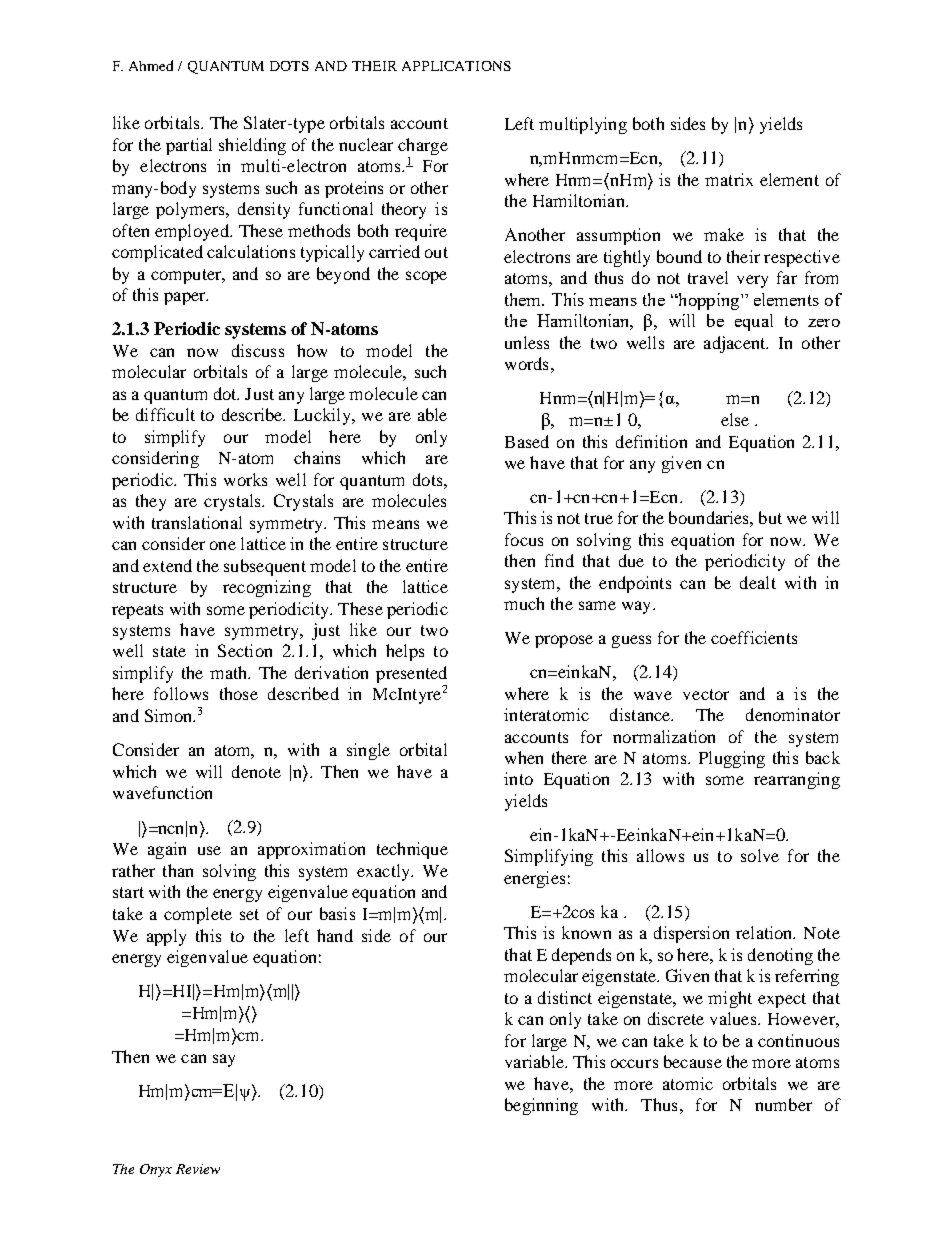  Describe the element at coordinates (258, 350) in the screenshot. I see `discuss` at that location.
